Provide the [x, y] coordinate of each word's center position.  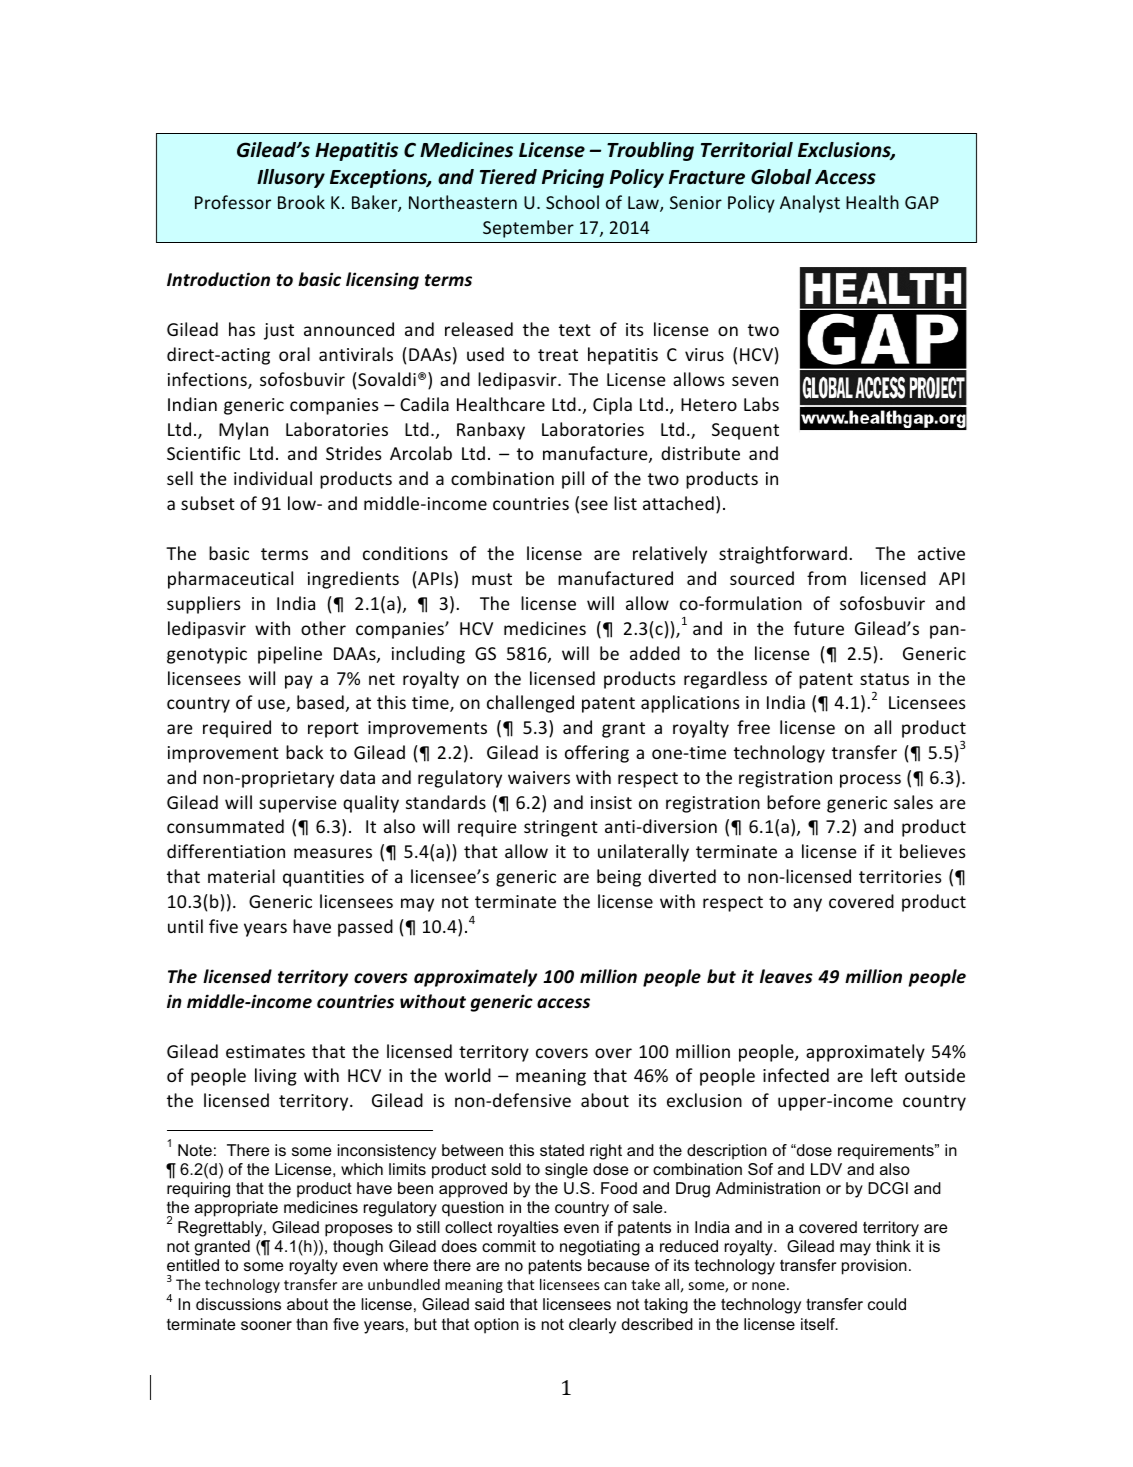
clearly [592, 1326]
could [887, 1304]
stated [562, 1150]
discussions [238, 1304]
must [492, 579]
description [727, 1152]
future [819, 628]
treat [558, 355]
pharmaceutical [230, 580]
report [333, 730]
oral [294, 354]
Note [195, 1150]
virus [704, 354]
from [826, 578]
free [753, 727]
